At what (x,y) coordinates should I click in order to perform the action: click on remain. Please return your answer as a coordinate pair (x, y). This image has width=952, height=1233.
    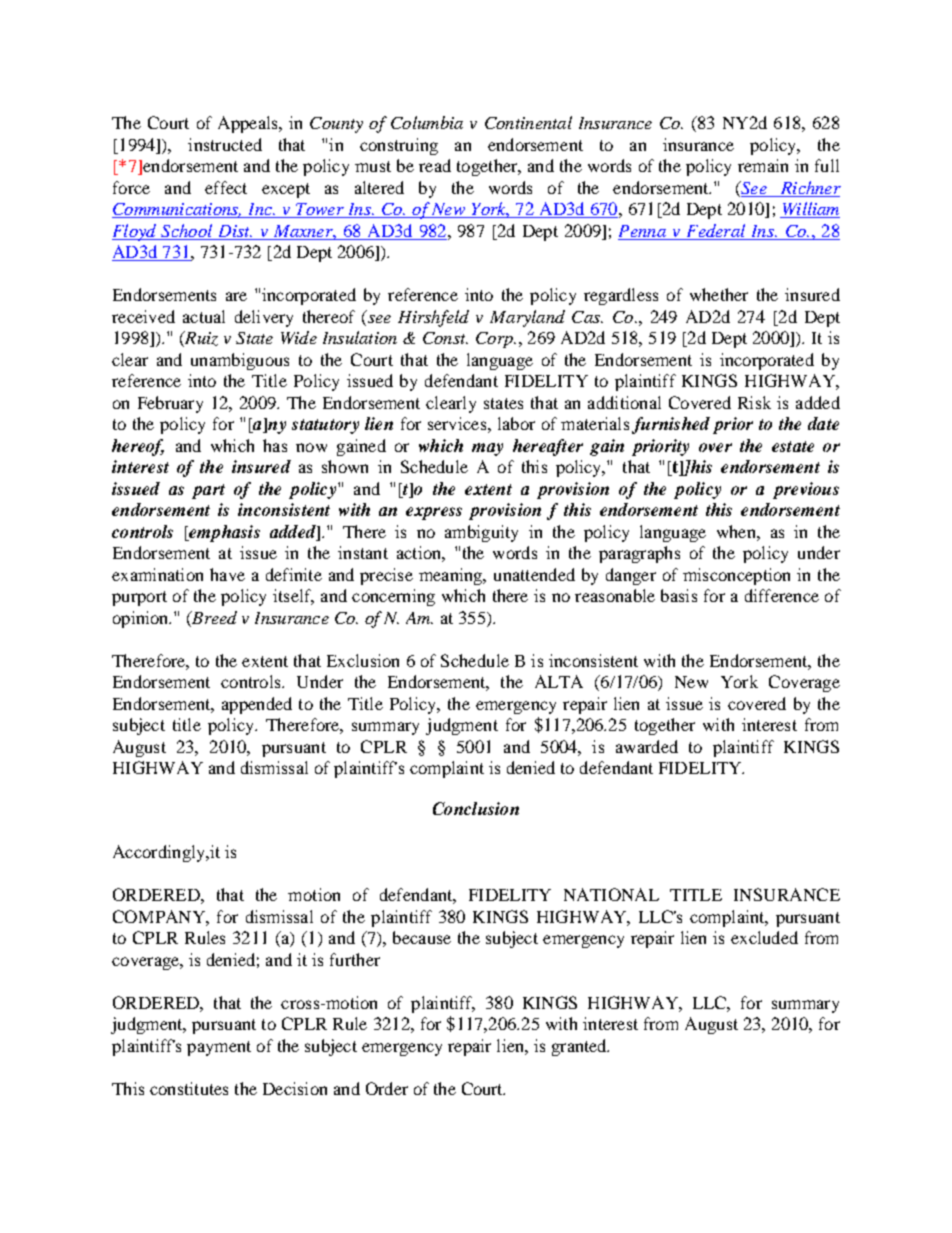
    Looking at the image, I should click on (763, 165).
